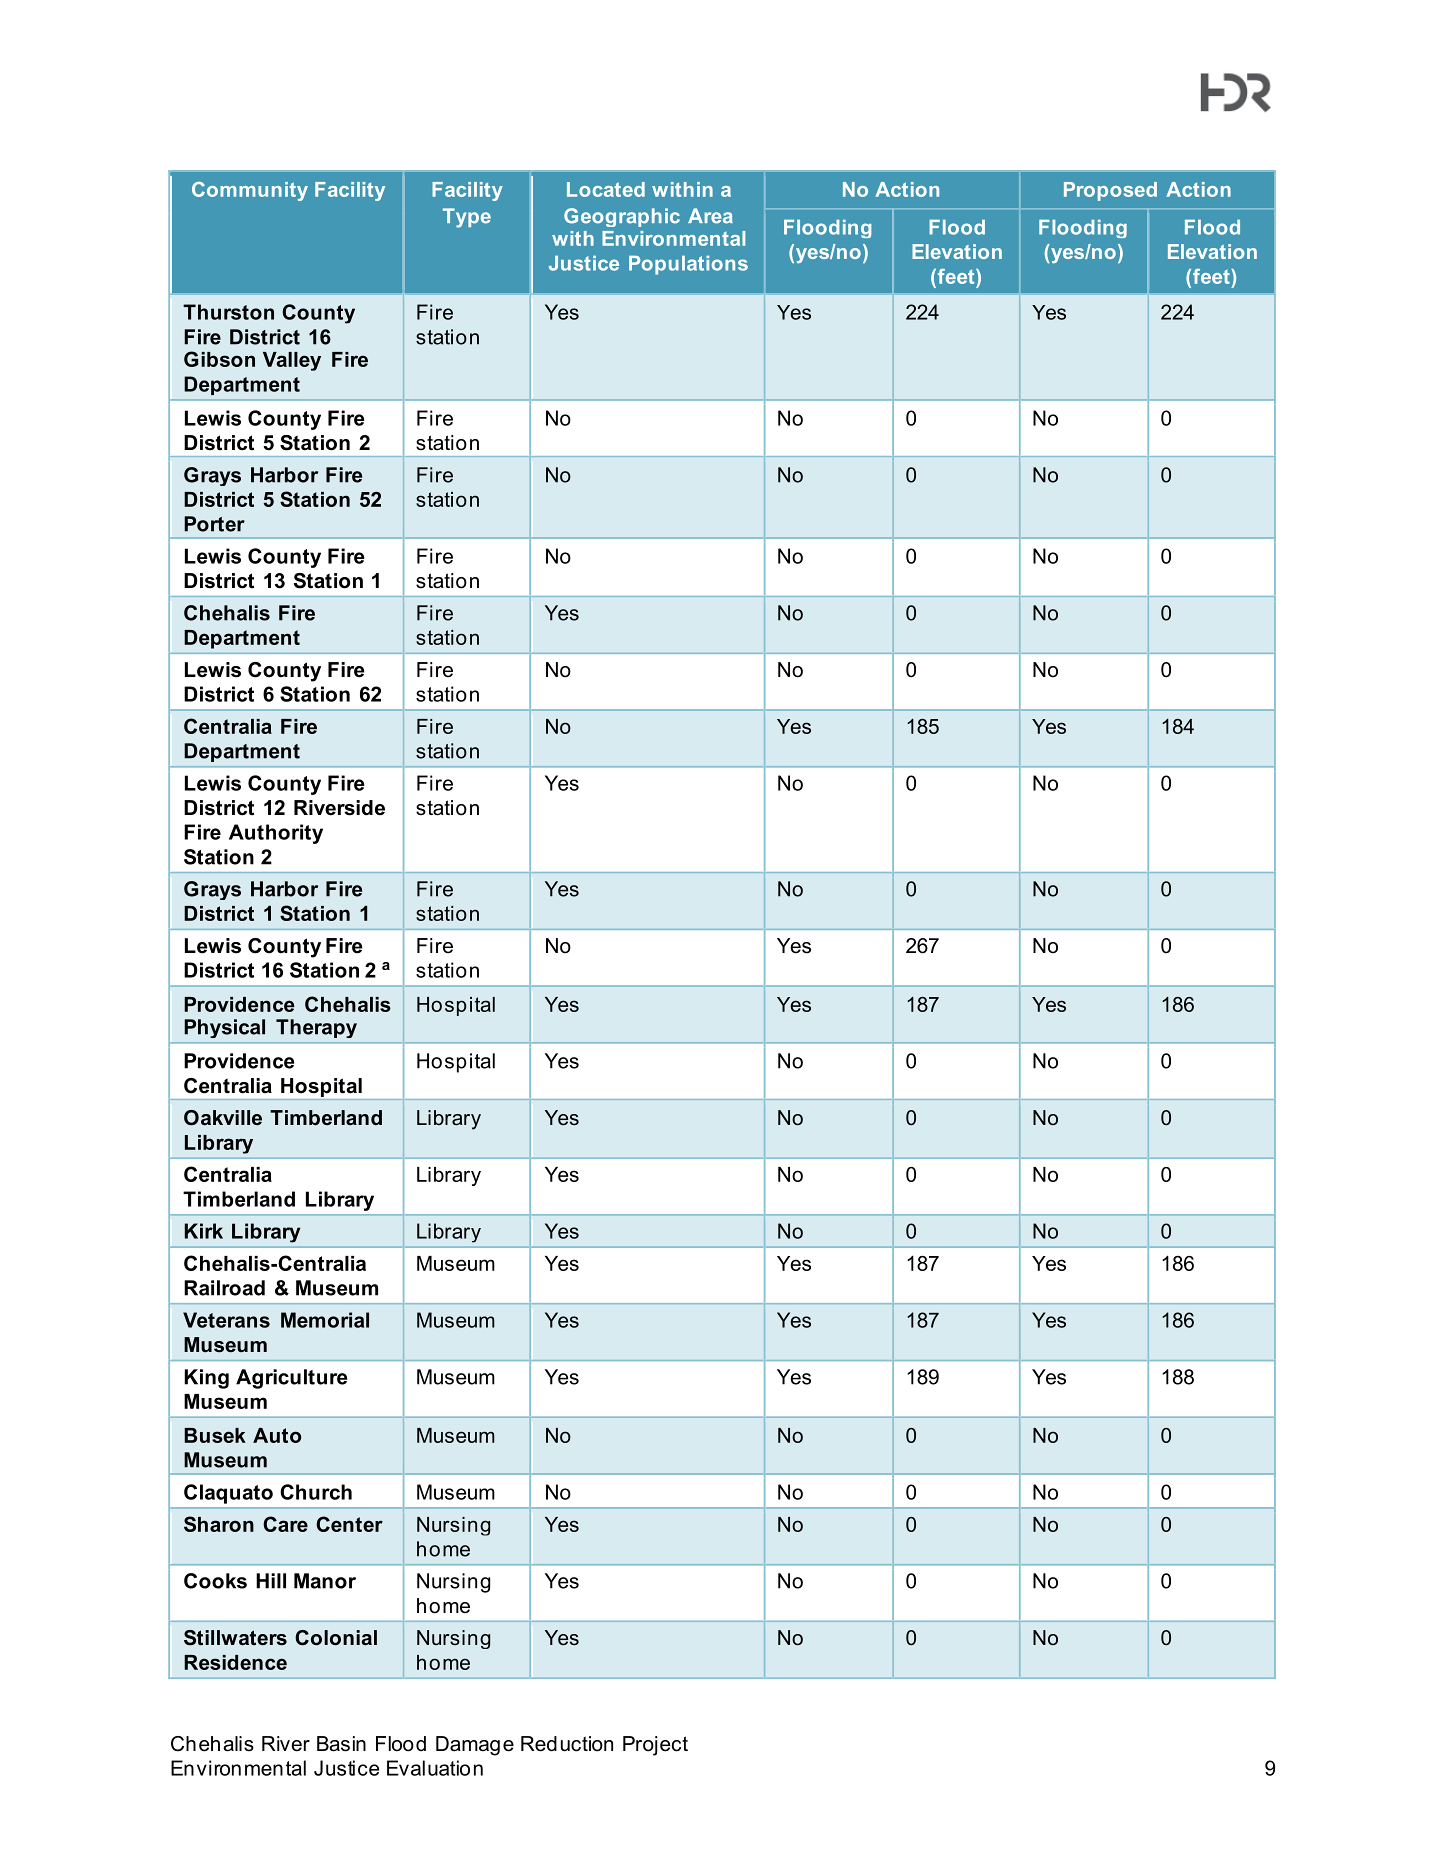  I want to click on Basin, so click(341, 1744).
